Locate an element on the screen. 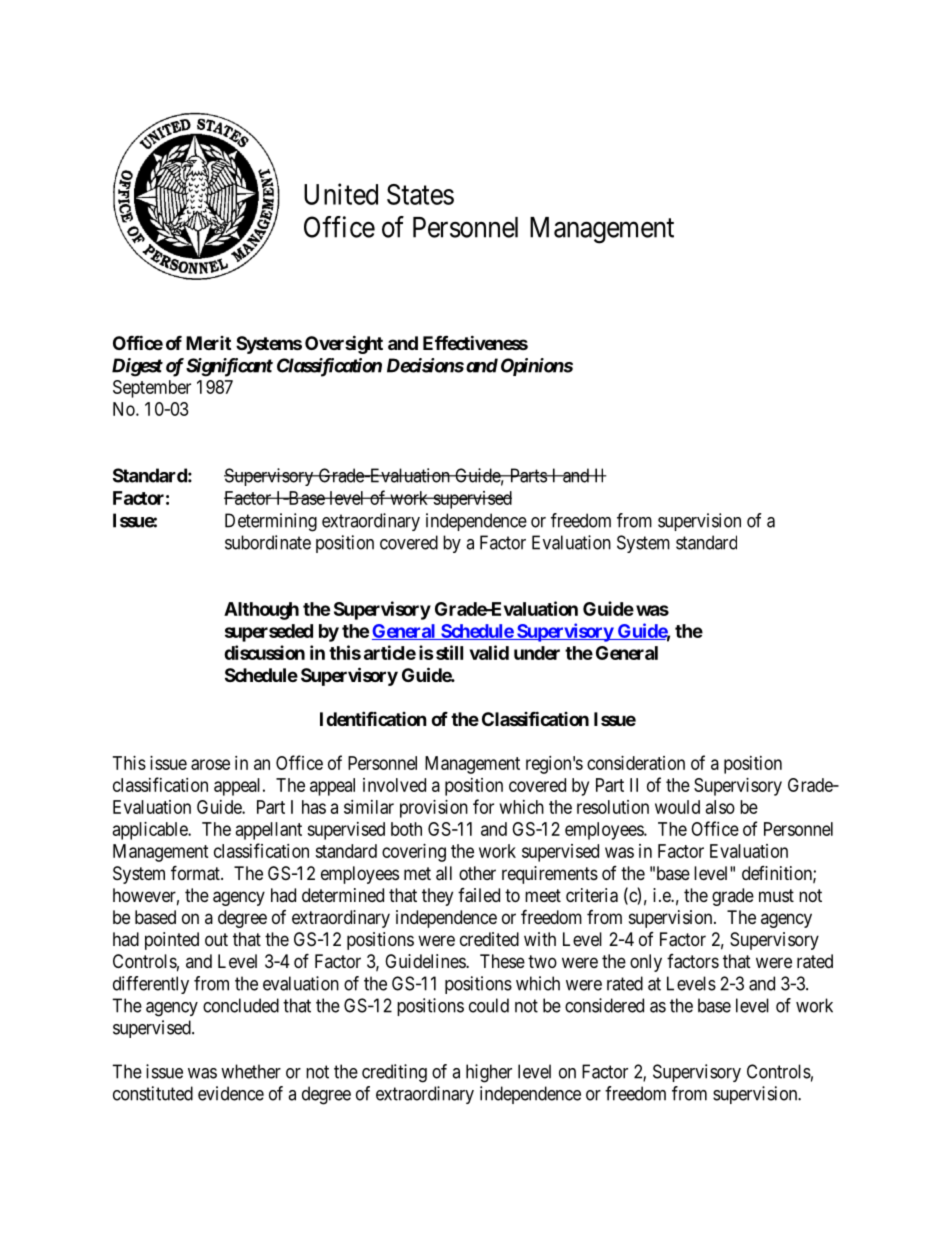 The height and width of the screenshot is (1233, 952). higher is located at coordinates (489, 1073).
